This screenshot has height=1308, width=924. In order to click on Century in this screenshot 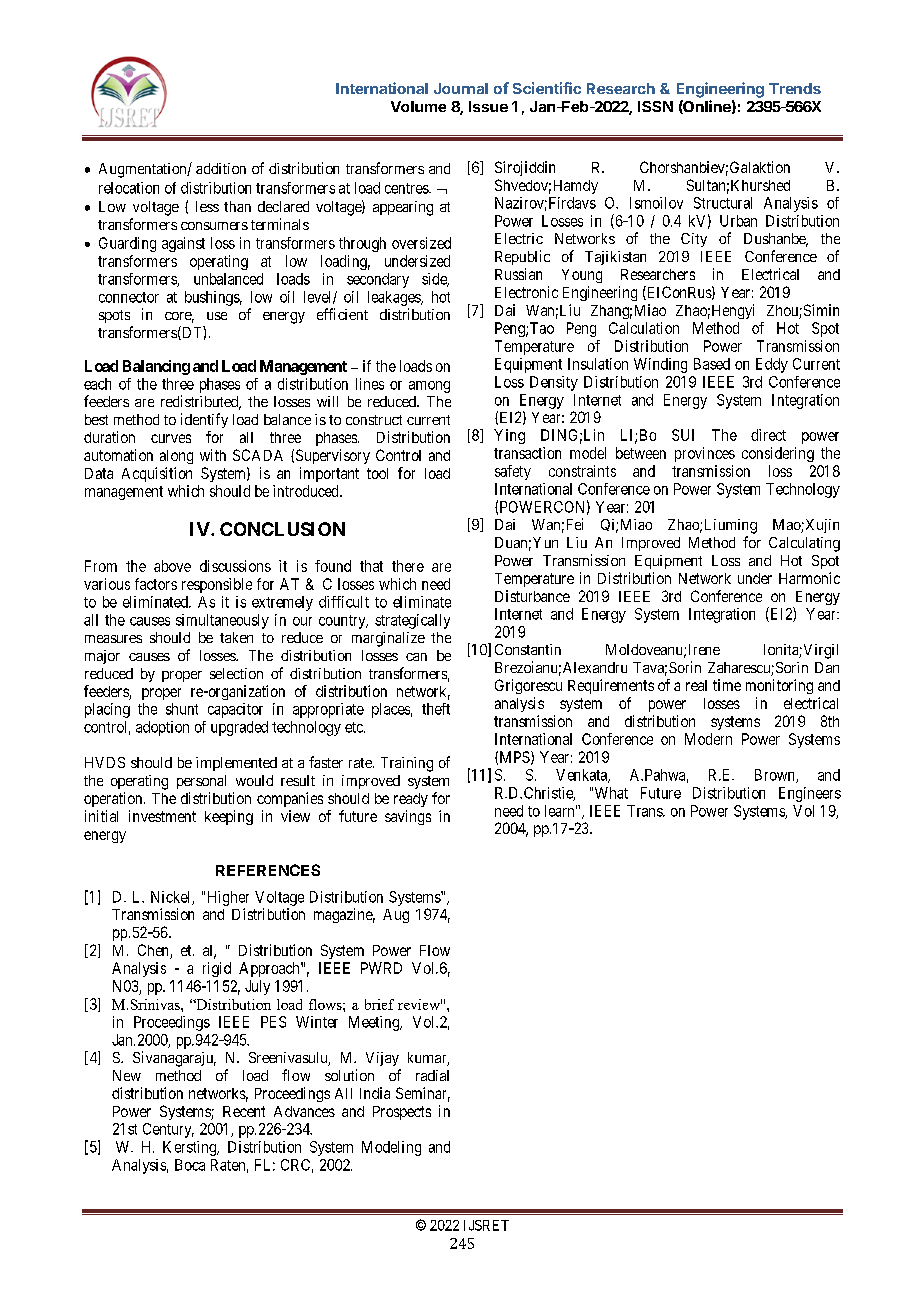, I will do `click(168, 1130)`.
